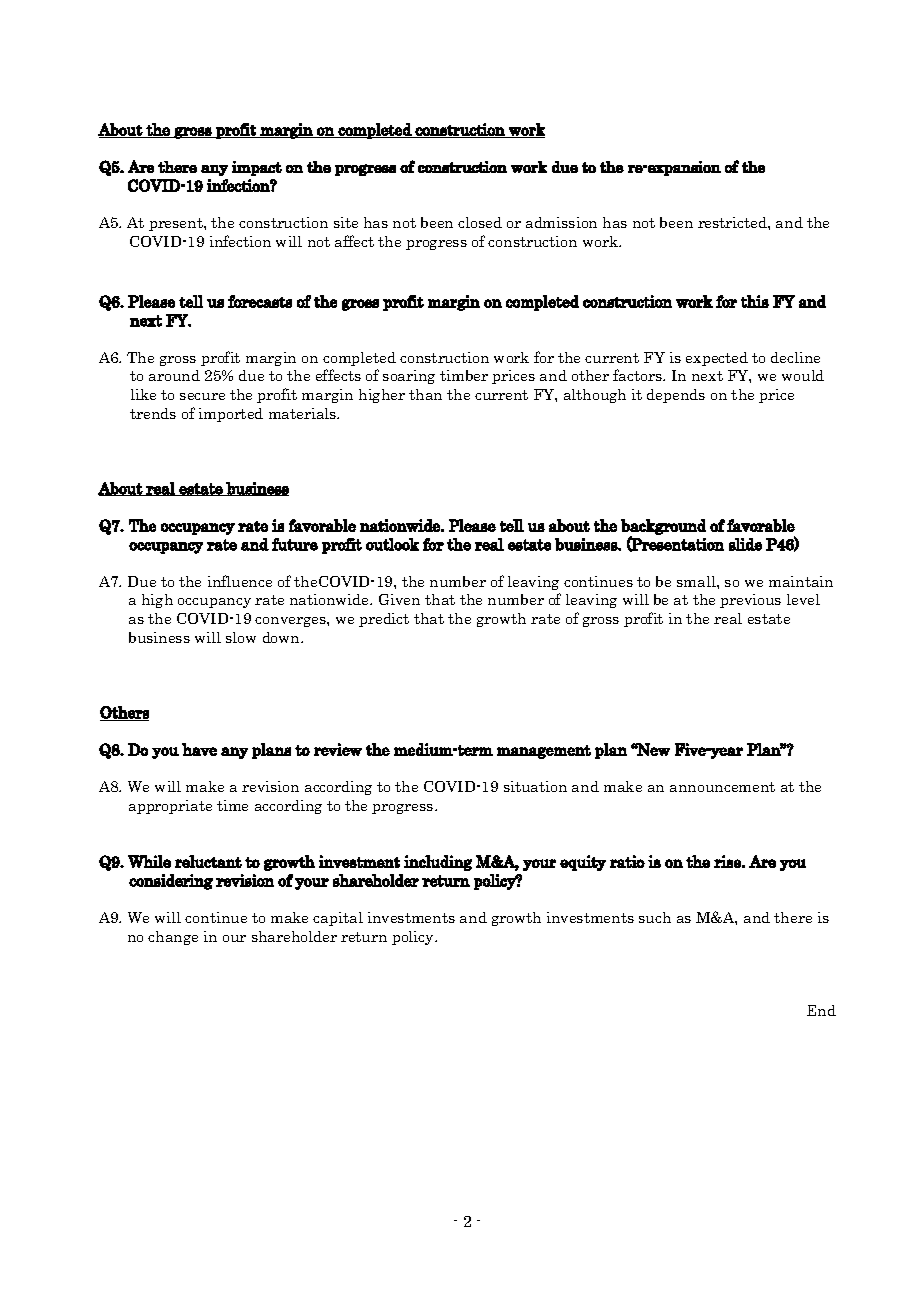 The width and height of the screenshot is (924, 1308). I want to click on depends, so click(676, 396).
